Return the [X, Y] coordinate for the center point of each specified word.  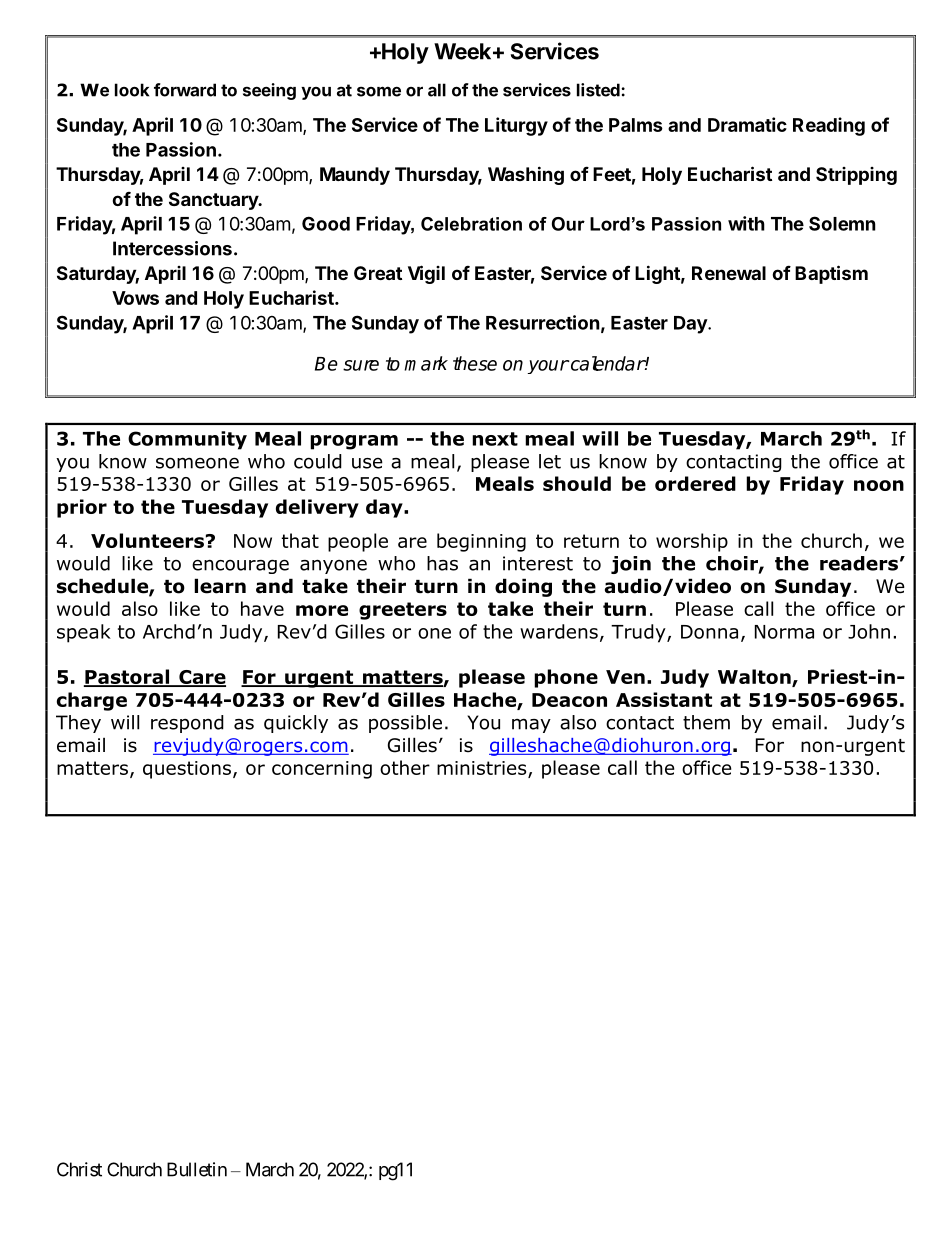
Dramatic [747, 124]
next [495, 439]
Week [464, 51]
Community [187, 440]
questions [187, 770]
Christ [79, 1169]
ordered [695, 483]
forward [185, 90]
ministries [483, 769]
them [706, 722]
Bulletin [197, 1169]
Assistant [664, 699]
